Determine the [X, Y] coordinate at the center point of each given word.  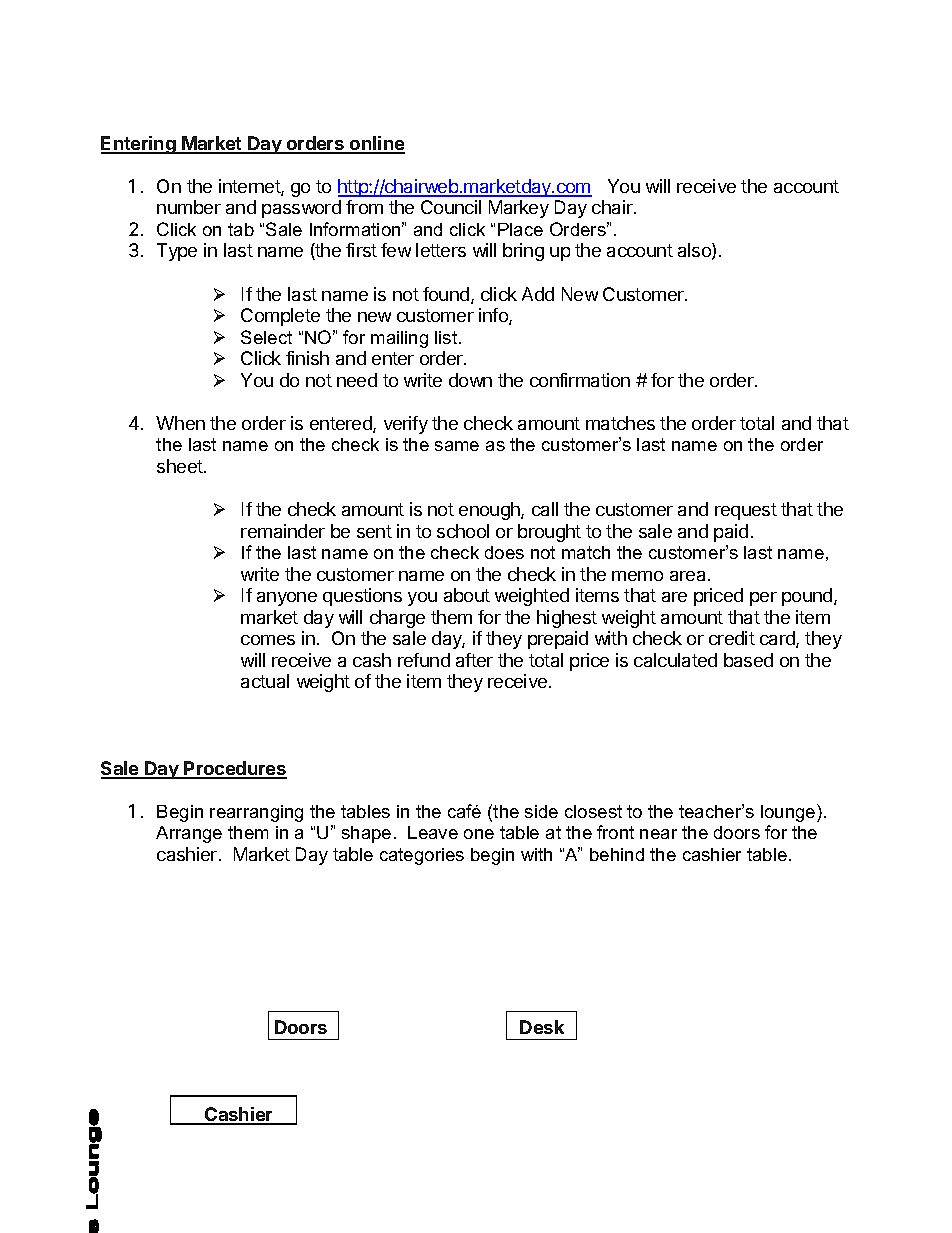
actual [265, 681]
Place [520, 229]
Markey [519, 209]
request [746, 511]
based [748, 660]
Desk [542, 1027]
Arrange [189, 834]
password [301, 209]
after [474, 660]
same [457, 446]
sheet [181, 466]
